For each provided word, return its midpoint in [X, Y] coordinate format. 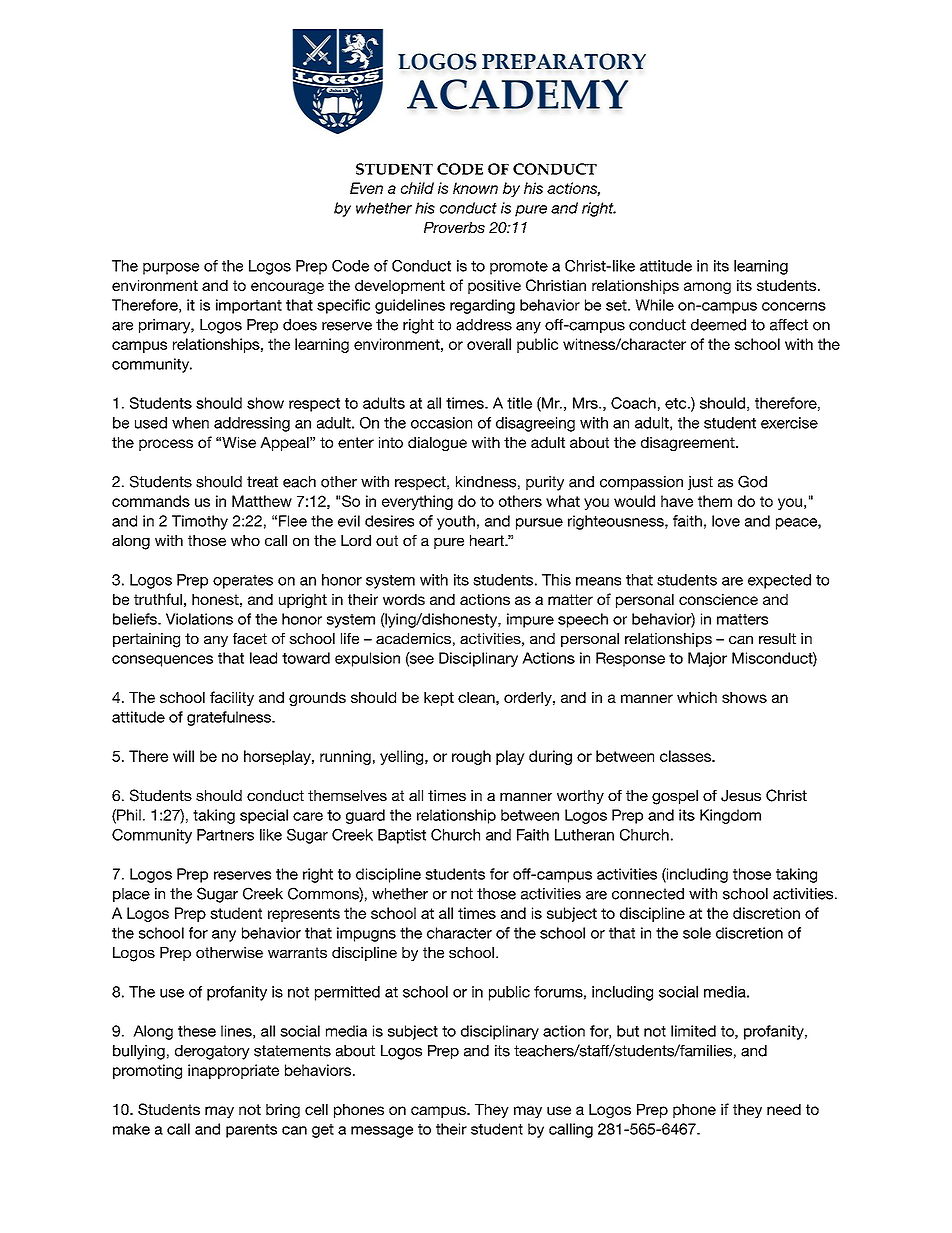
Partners [225, 835]
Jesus [741, 796]
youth [456, 522]
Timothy [200, 522]
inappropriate [233, 1071]
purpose [171, 269]
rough [471, 757]
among [707, 288]
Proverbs [454, 227]
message [382, 1132]
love [726, 521]
